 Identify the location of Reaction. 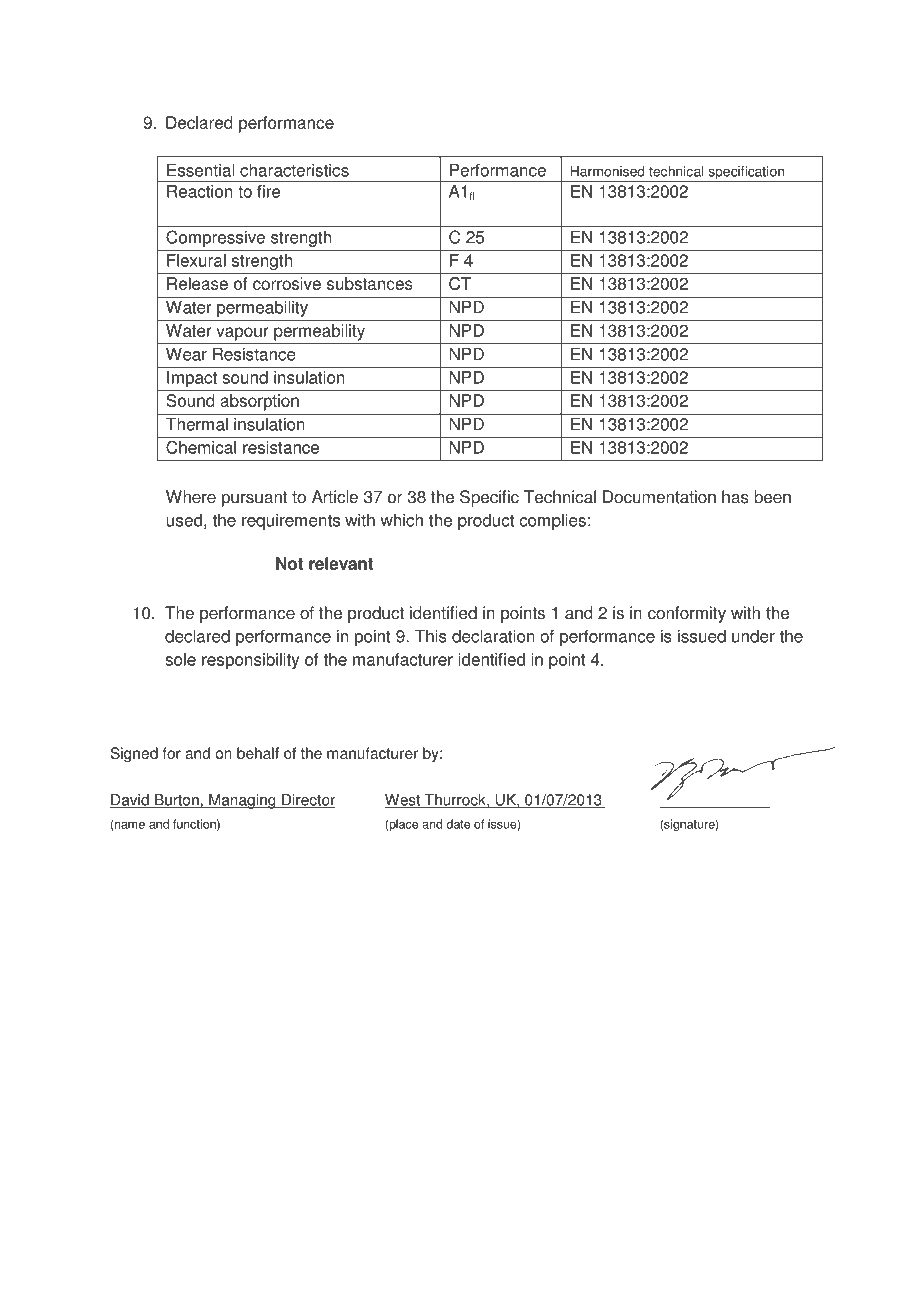
(199, 191).
